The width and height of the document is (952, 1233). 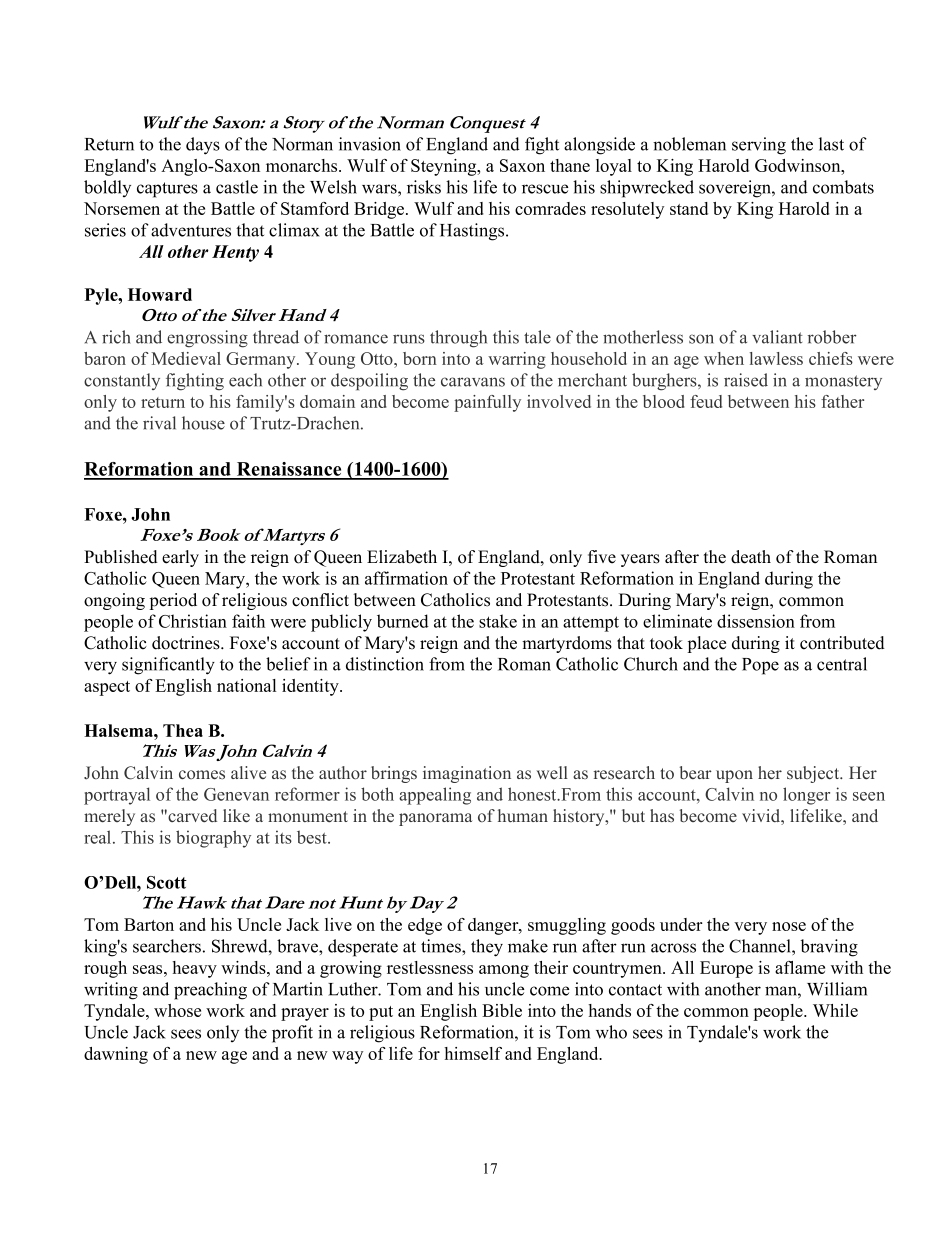 What do you see at coordinates (759, 146) in the document?
I see `serving` at bounding box center [759, 146].
